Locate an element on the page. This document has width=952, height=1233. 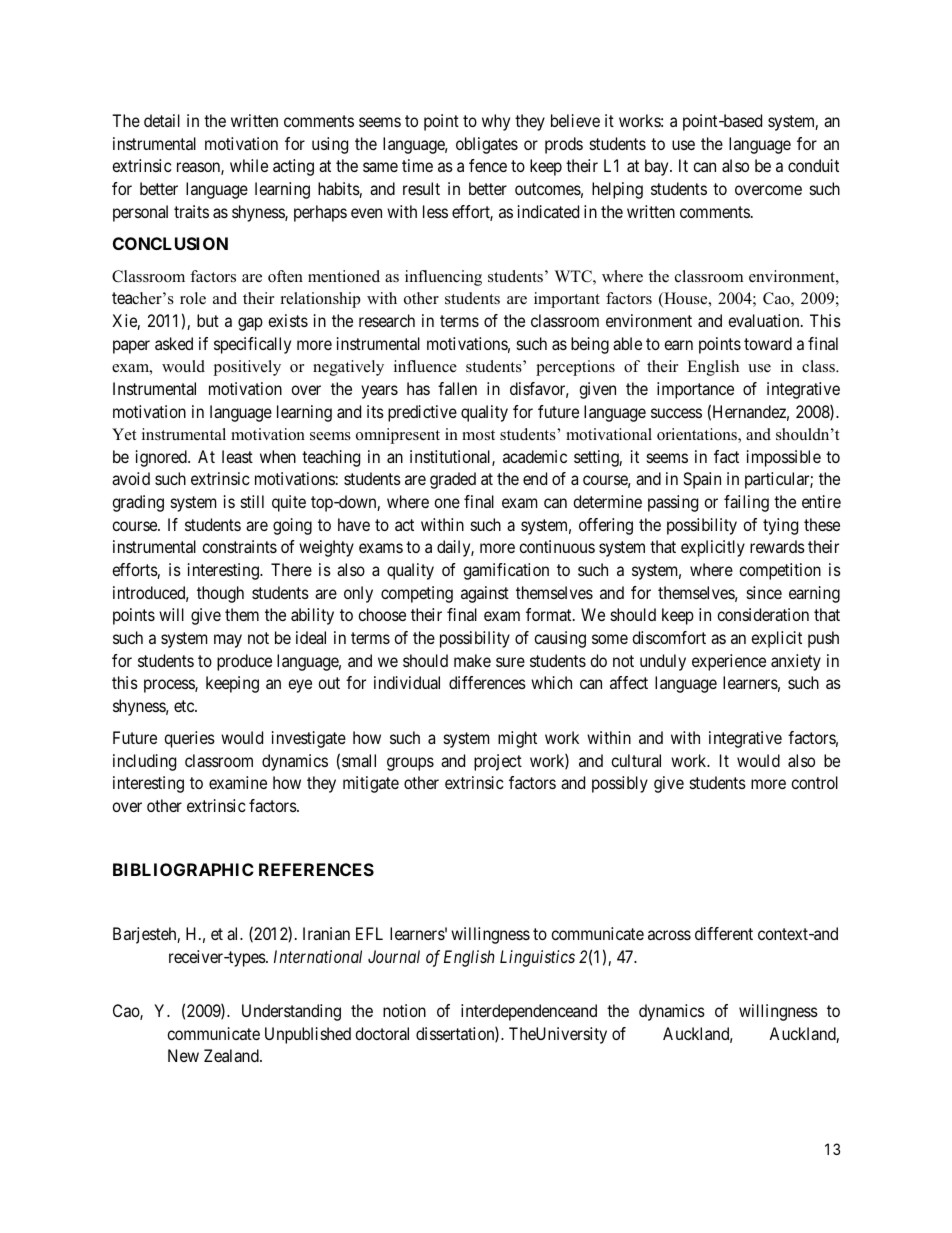
since is located at coordinates (764, 592).
